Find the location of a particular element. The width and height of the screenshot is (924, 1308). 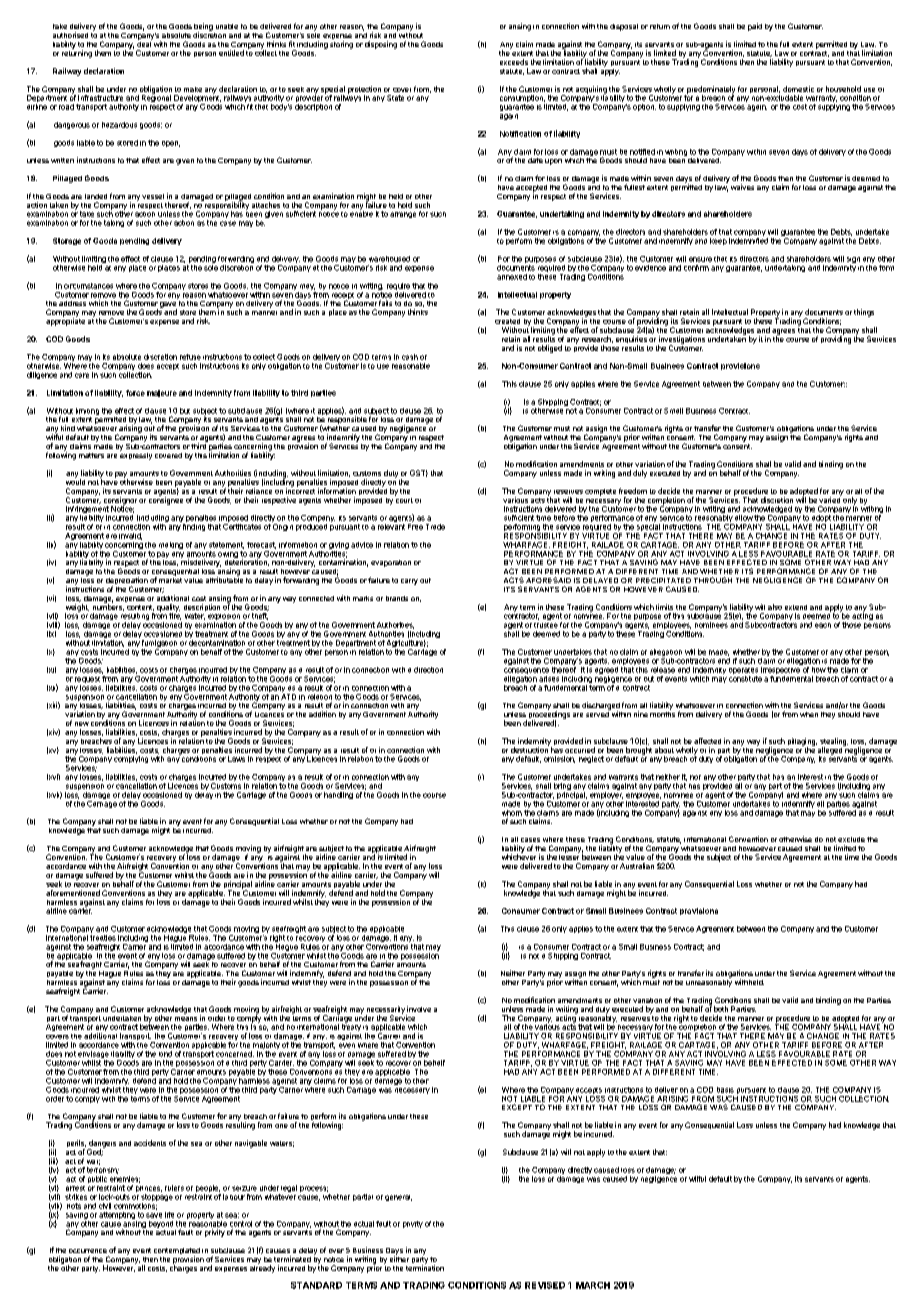

Infrastructure is located at coordinates (100, 98).
